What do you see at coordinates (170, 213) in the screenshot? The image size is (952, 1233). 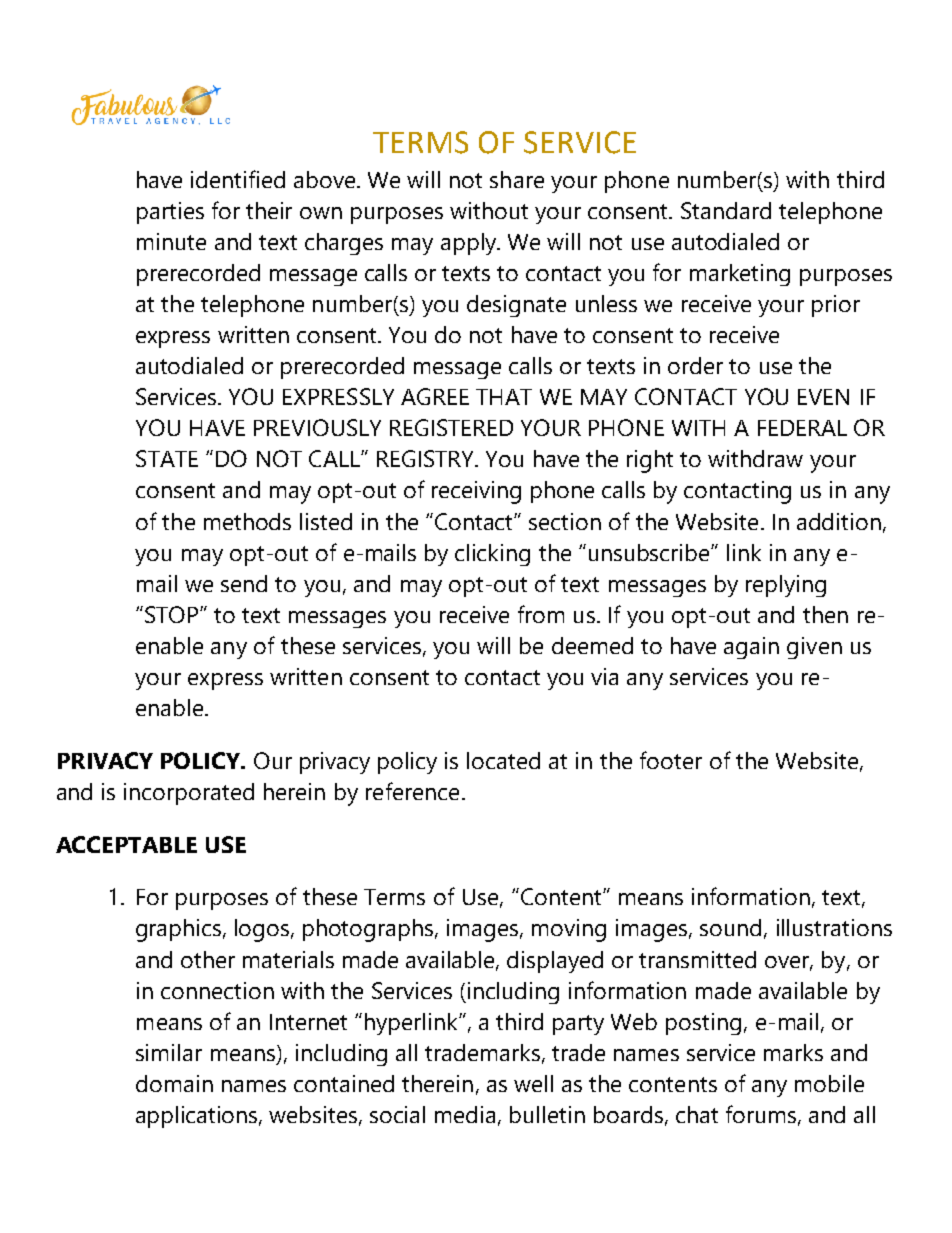 I see `parties` at bounding box center [170, 213].
